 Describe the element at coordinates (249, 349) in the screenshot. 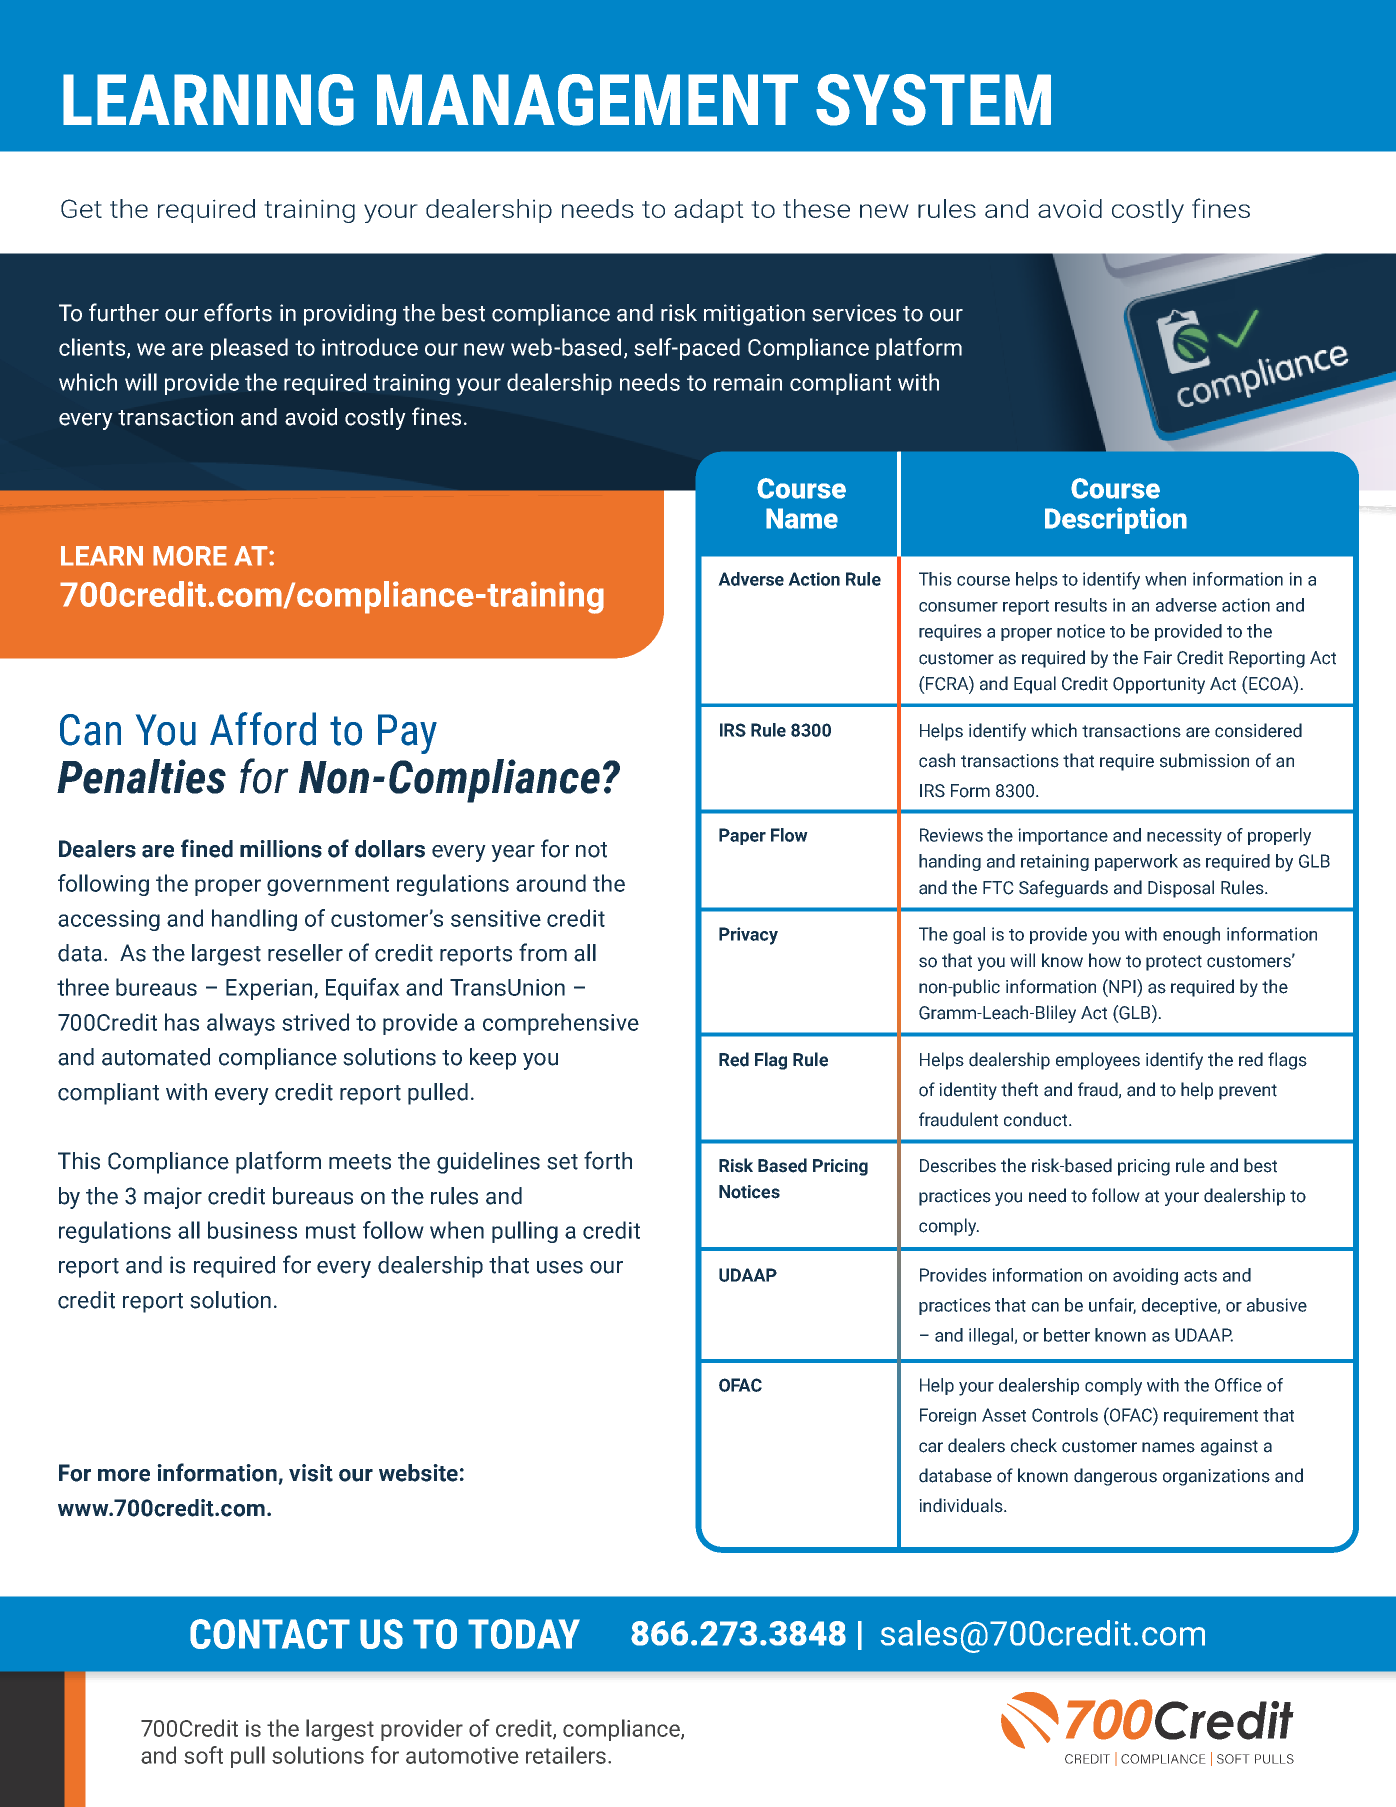

I see `pleased` at that location.
